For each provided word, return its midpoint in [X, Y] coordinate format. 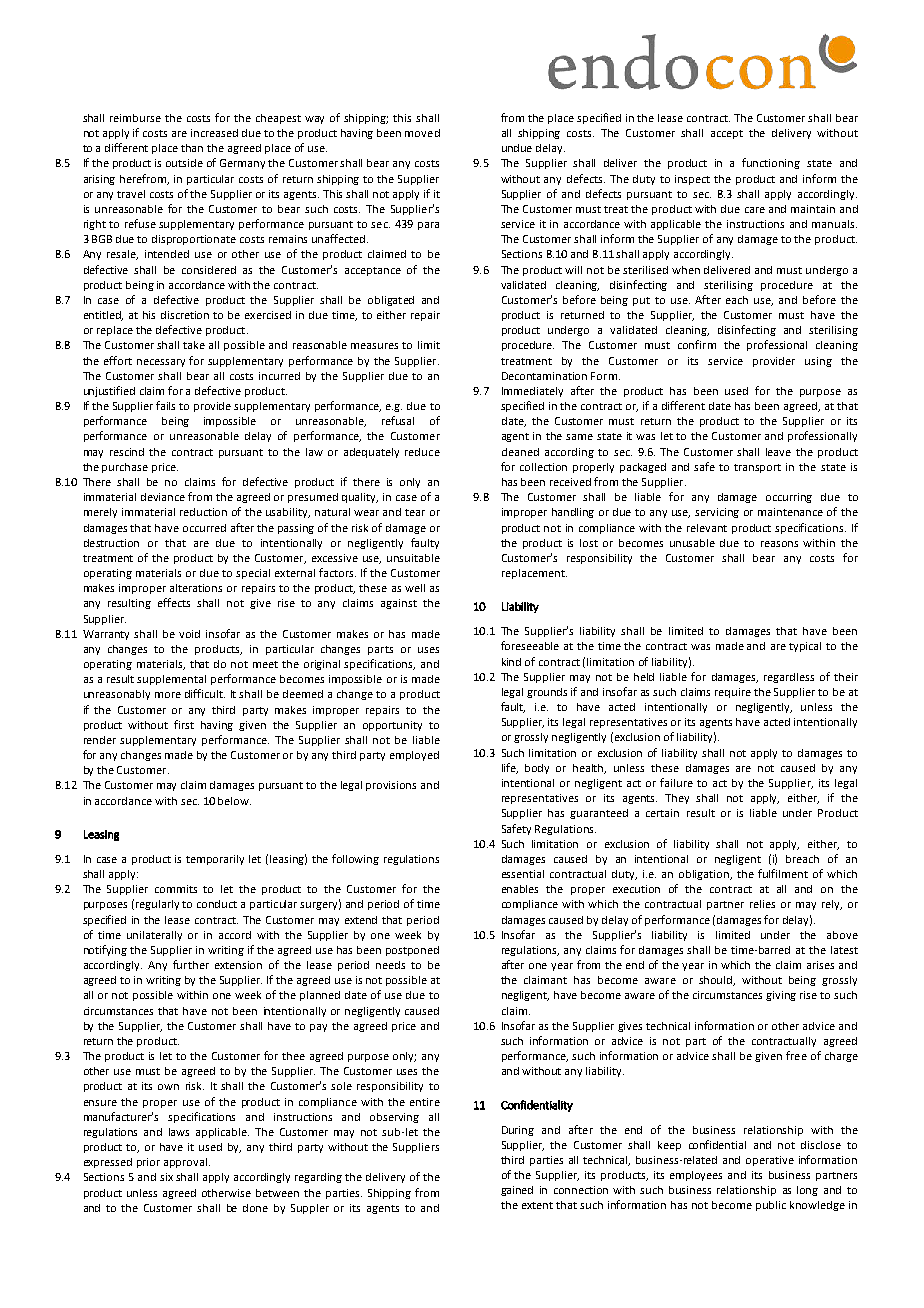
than [192, 148]
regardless [789, 678]
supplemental [171, 680]
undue [517, 148]
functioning [771, 163]
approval [187, 1163]
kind [511, 662]
